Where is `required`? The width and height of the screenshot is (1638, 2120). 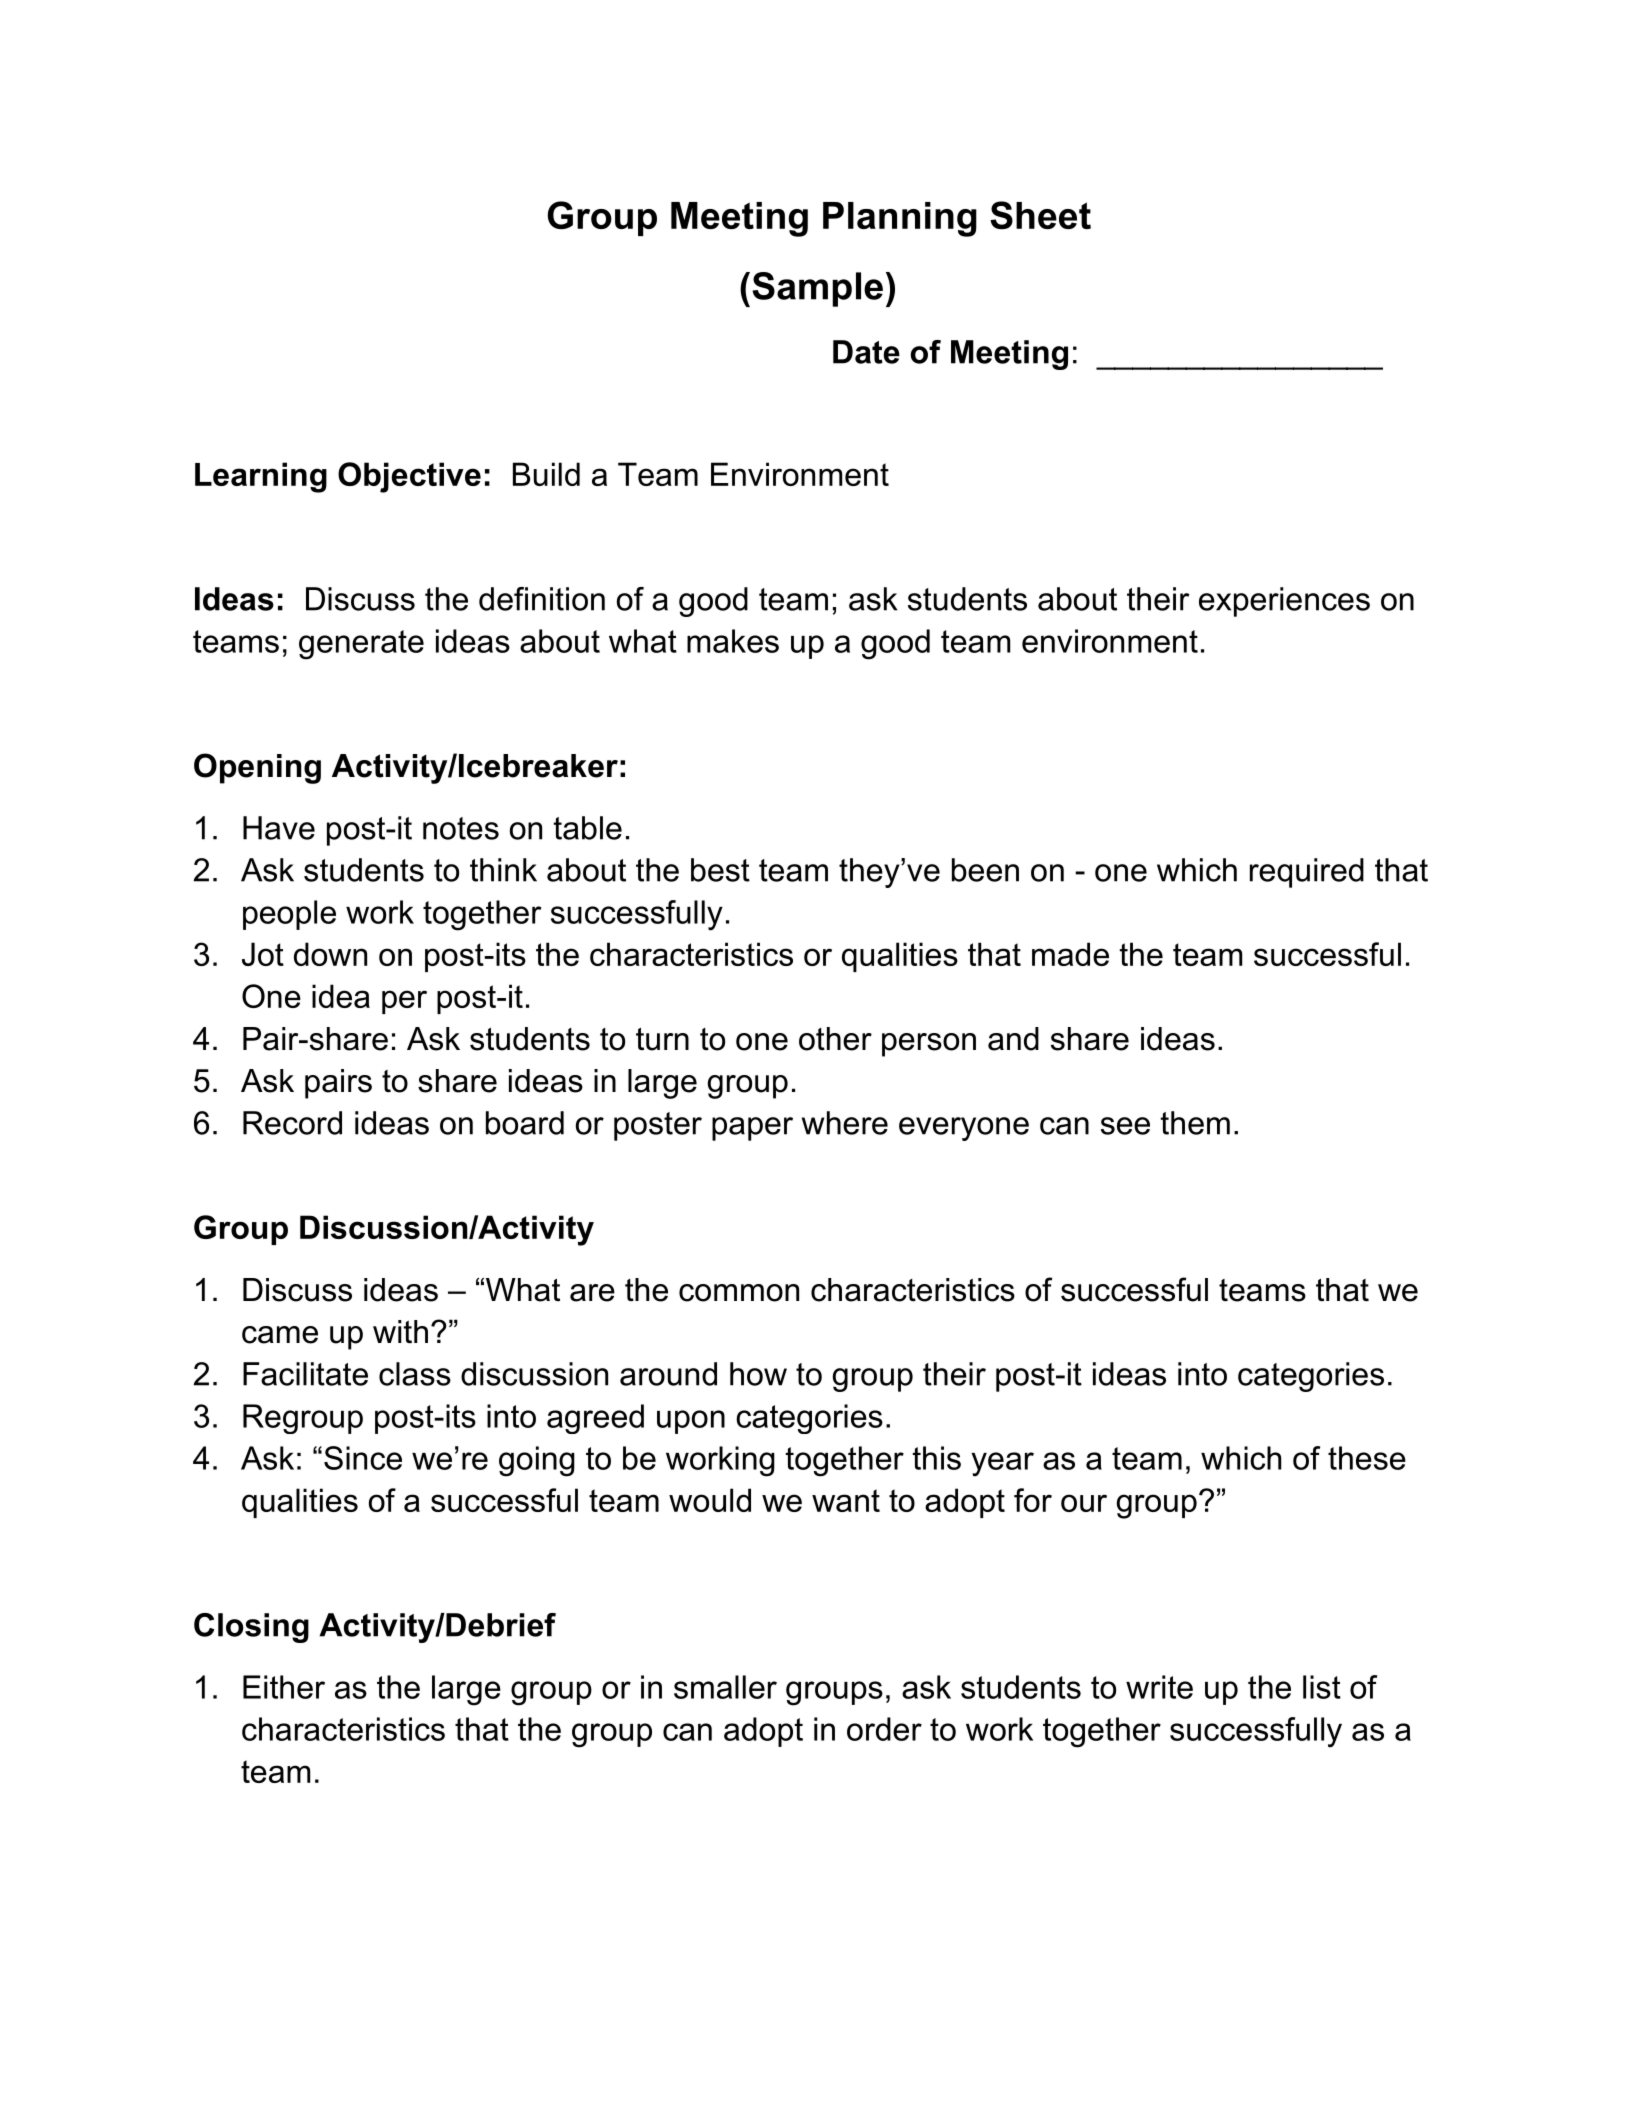 required is located at coordinates (1307, 873).
